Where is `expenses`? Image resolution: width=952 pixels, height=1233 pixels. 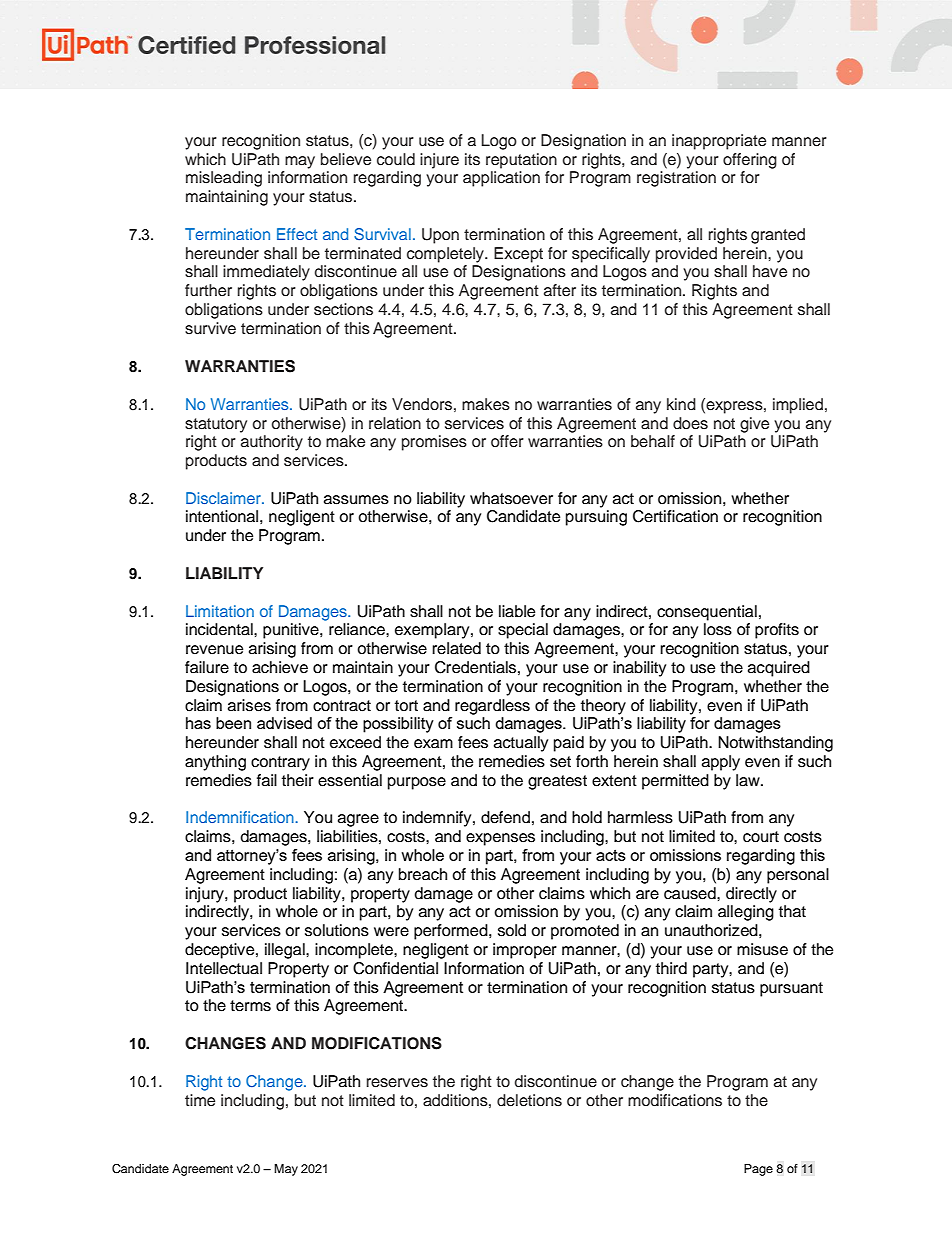
expenses is located at coordinates (500, 839).
